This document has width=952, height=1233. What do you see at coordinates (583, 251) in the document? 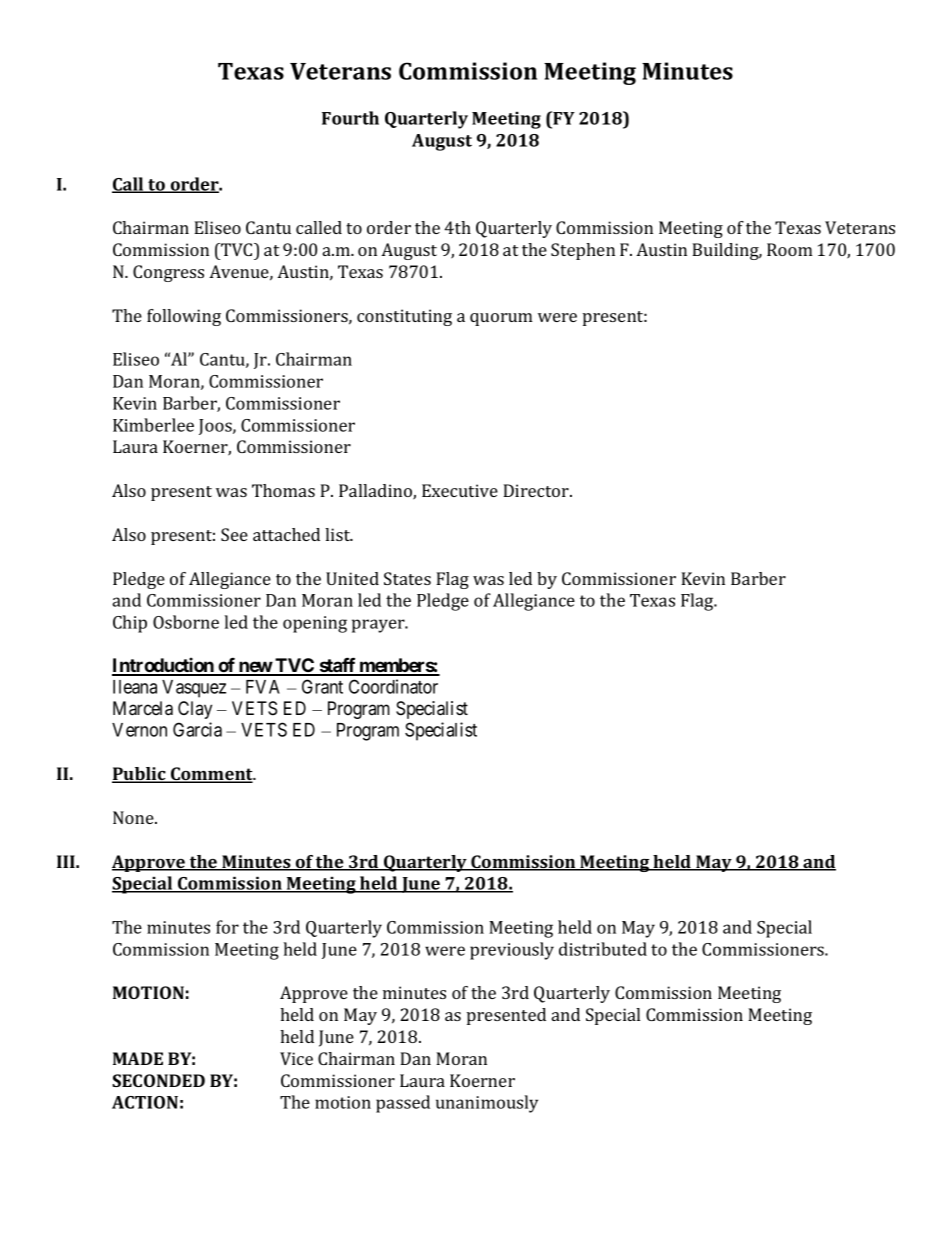
I see `Stephen` at bounding box center [583, 251].
